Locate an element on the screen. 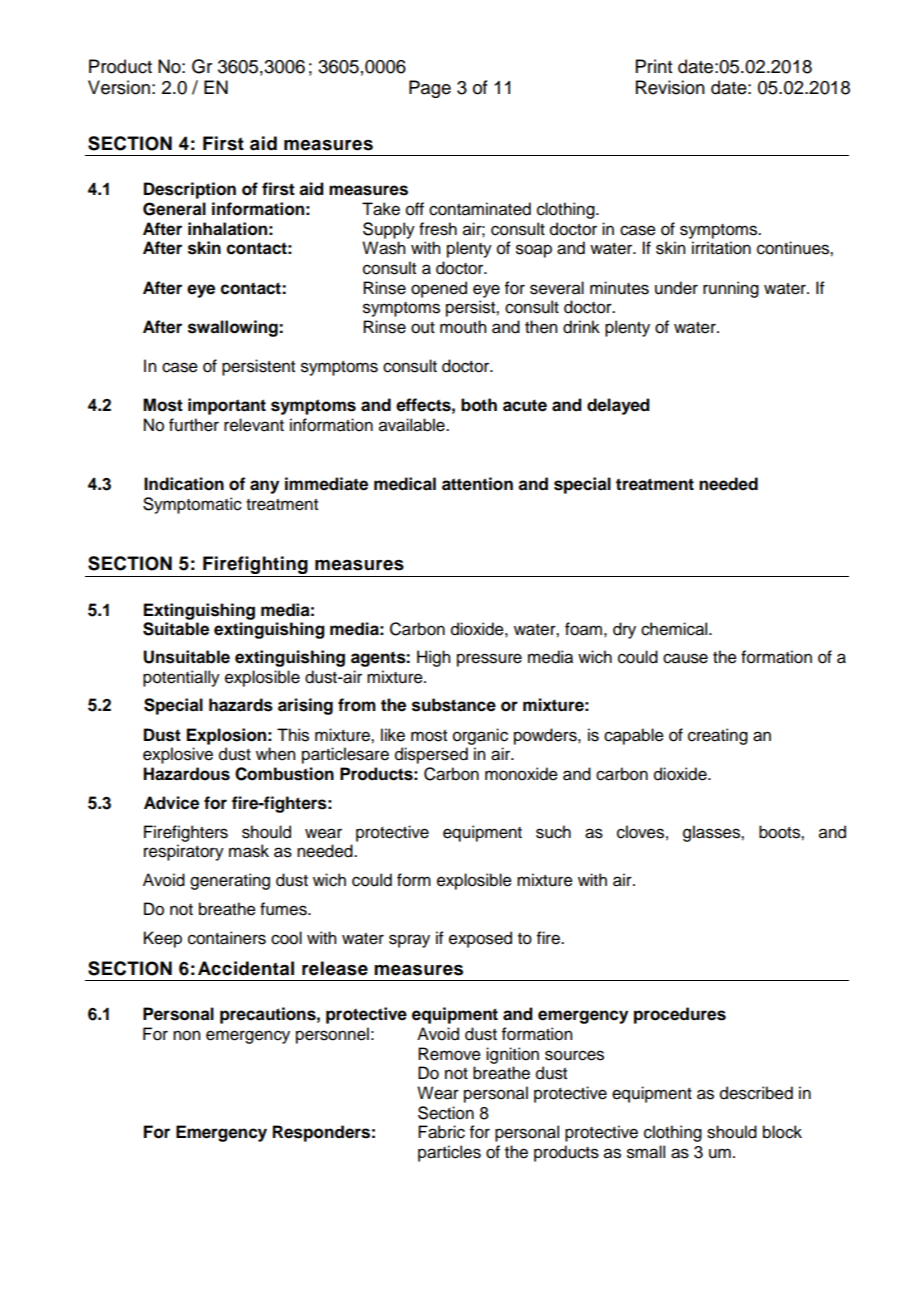 This screenshot has width=924, height=1308. High is located at coordinates (433, 658).
